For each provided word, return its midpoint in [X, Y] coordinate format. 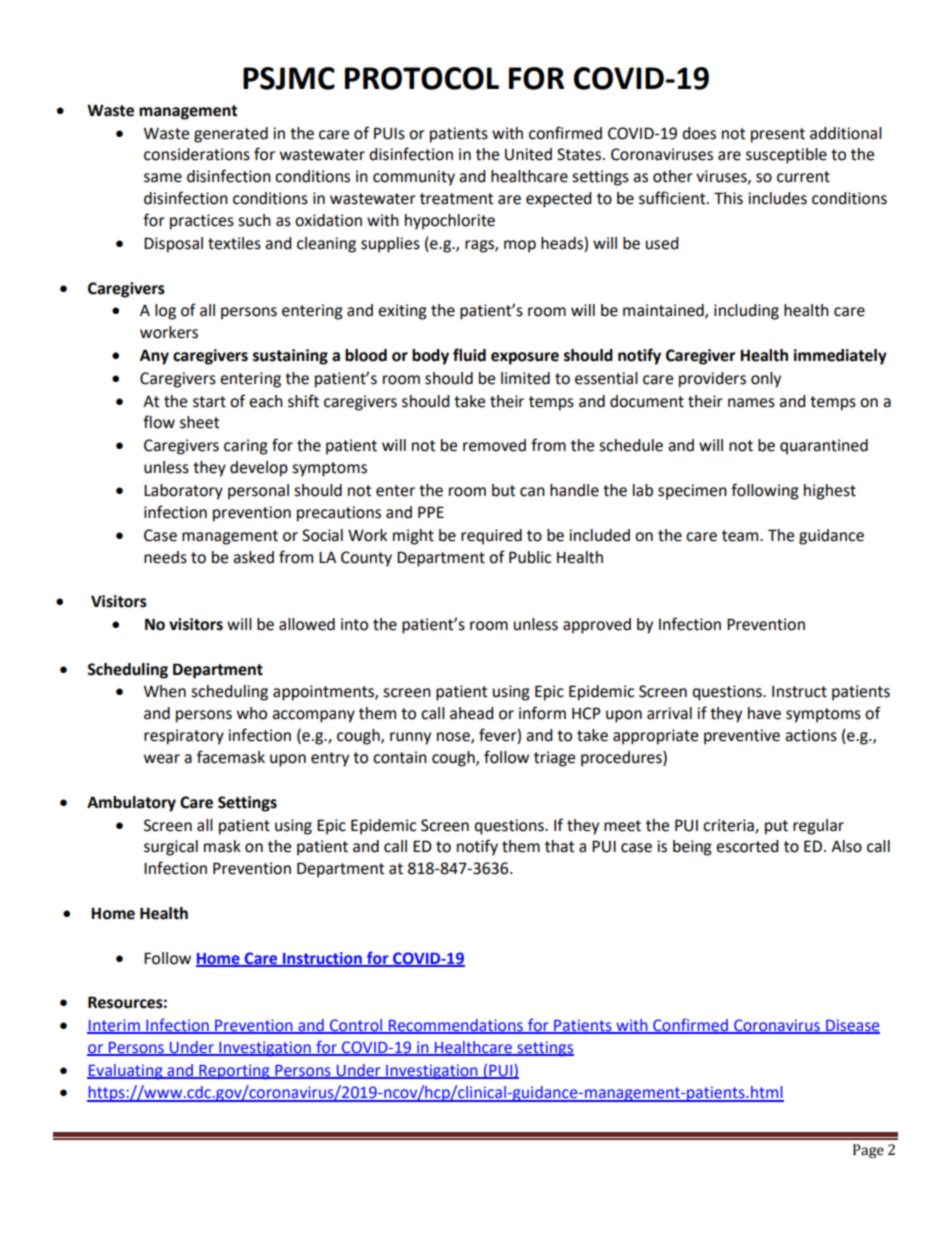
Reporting [234, 1072]
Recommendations [456, 1026]
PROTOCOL [422, 78]
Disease [852, 1026]
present [778, 135]
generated [231, 135]
